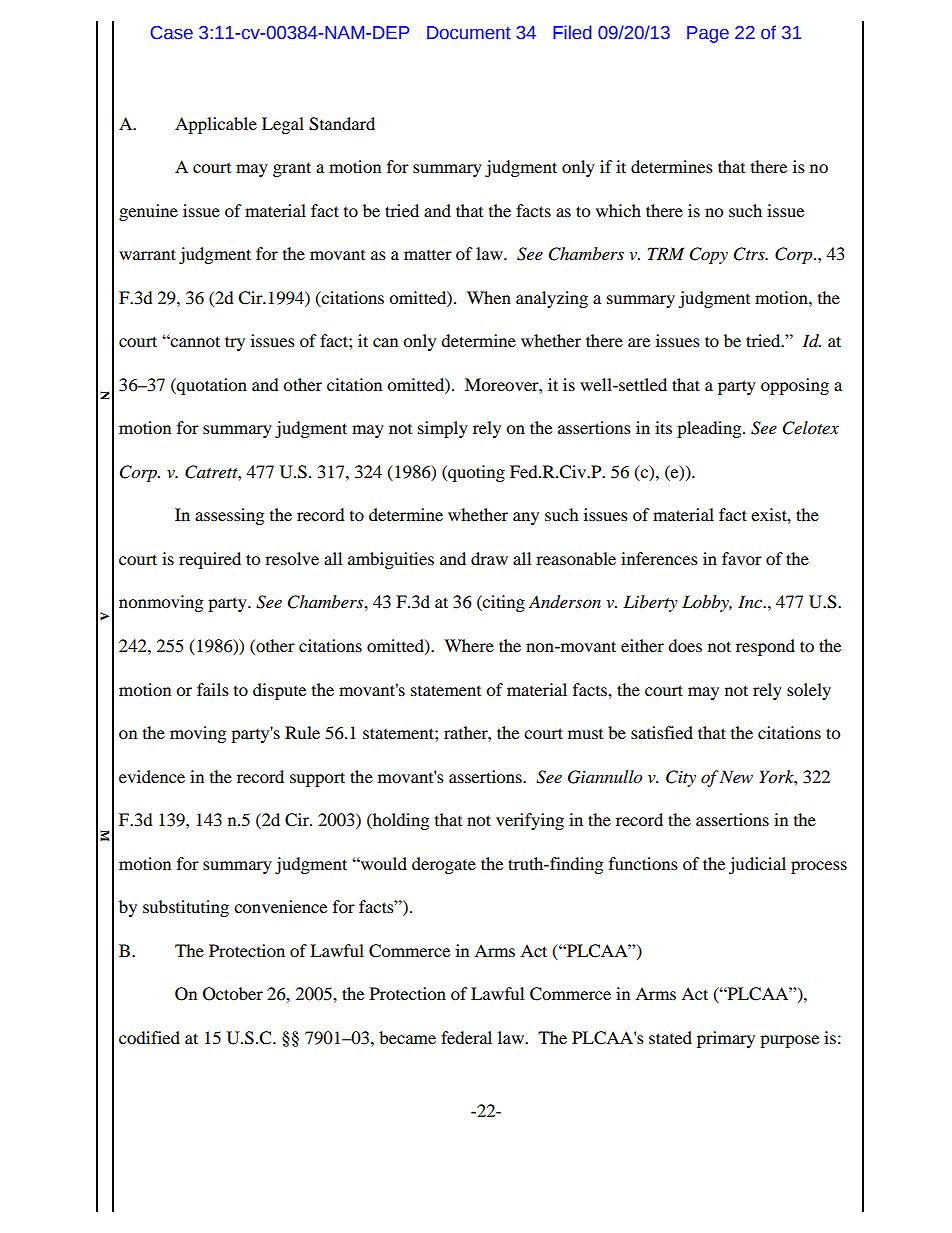  What do you see at coordinates (708, 34) in the screenshot?
I see `Page` at bounding box center [708, 34].
